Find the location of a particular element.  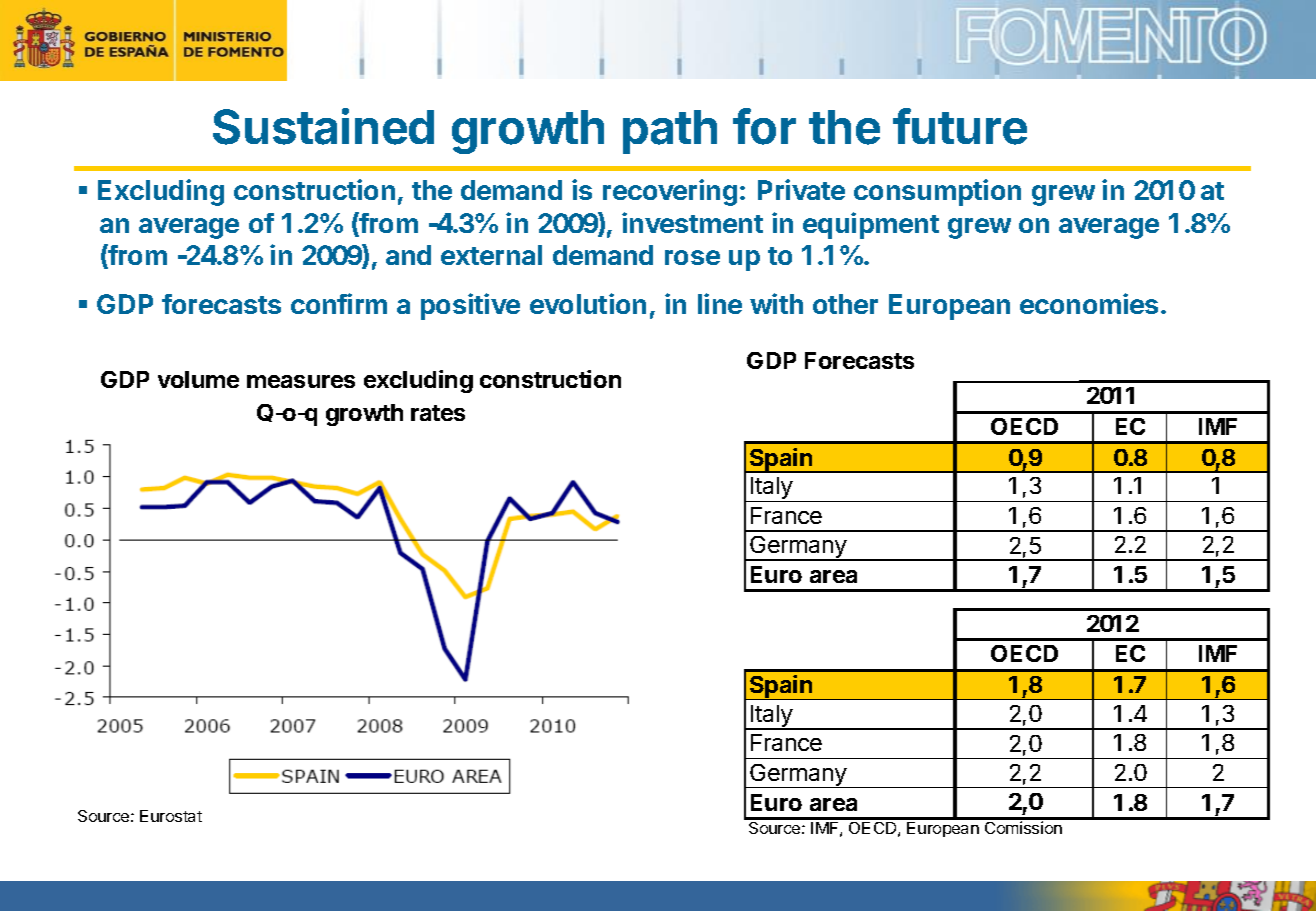

confirm is located at coordinates (339, 303).
